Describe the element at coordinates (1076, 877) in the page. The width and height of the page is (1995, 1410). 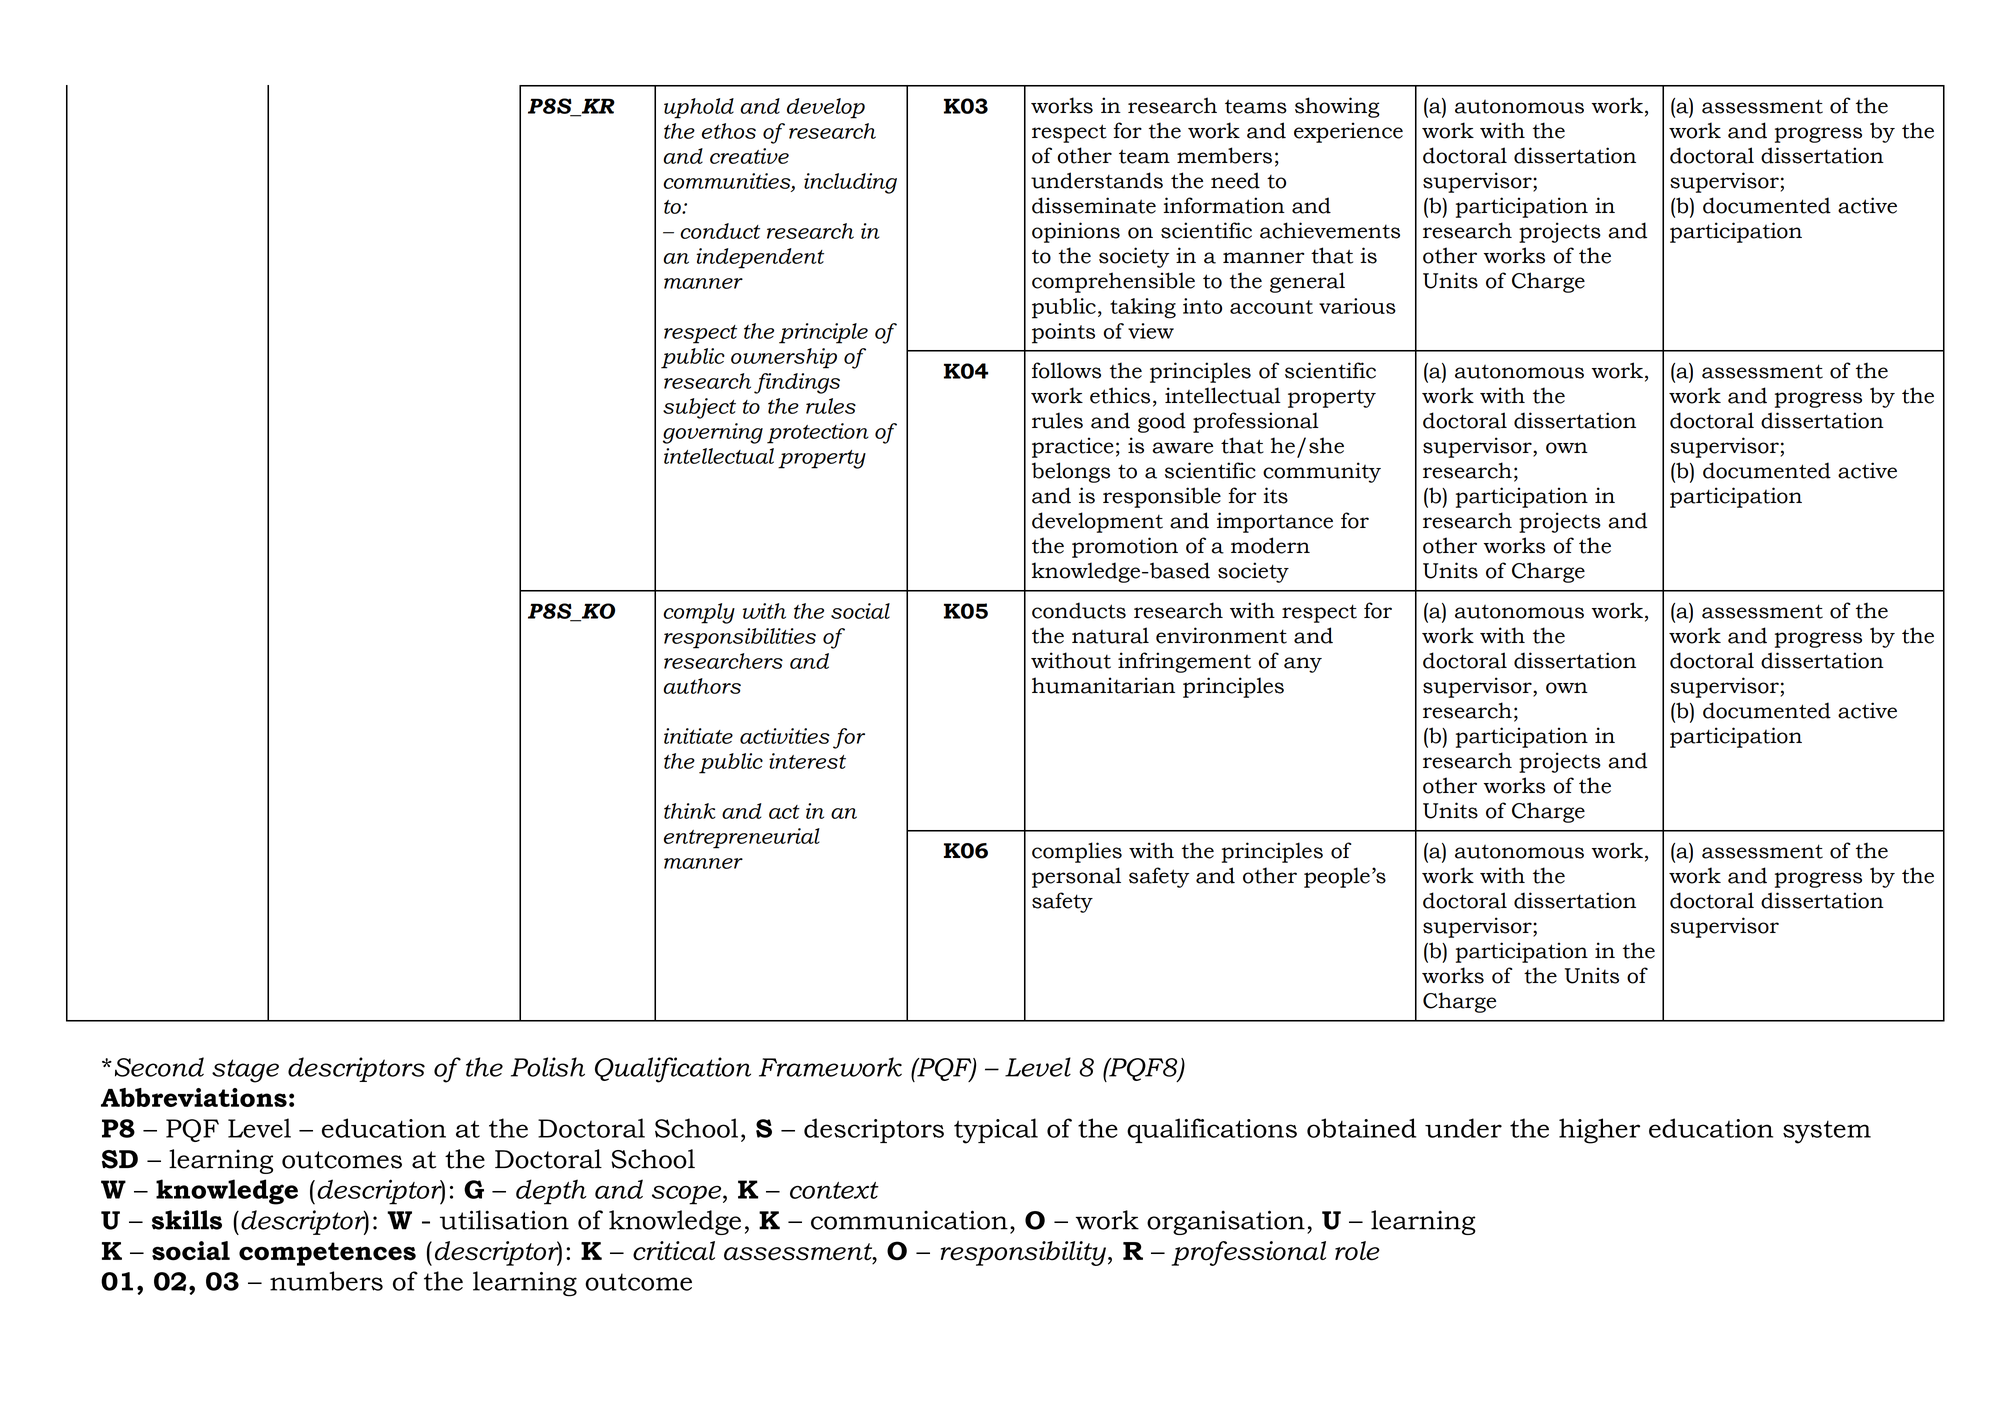
I see `personal` at that location.
